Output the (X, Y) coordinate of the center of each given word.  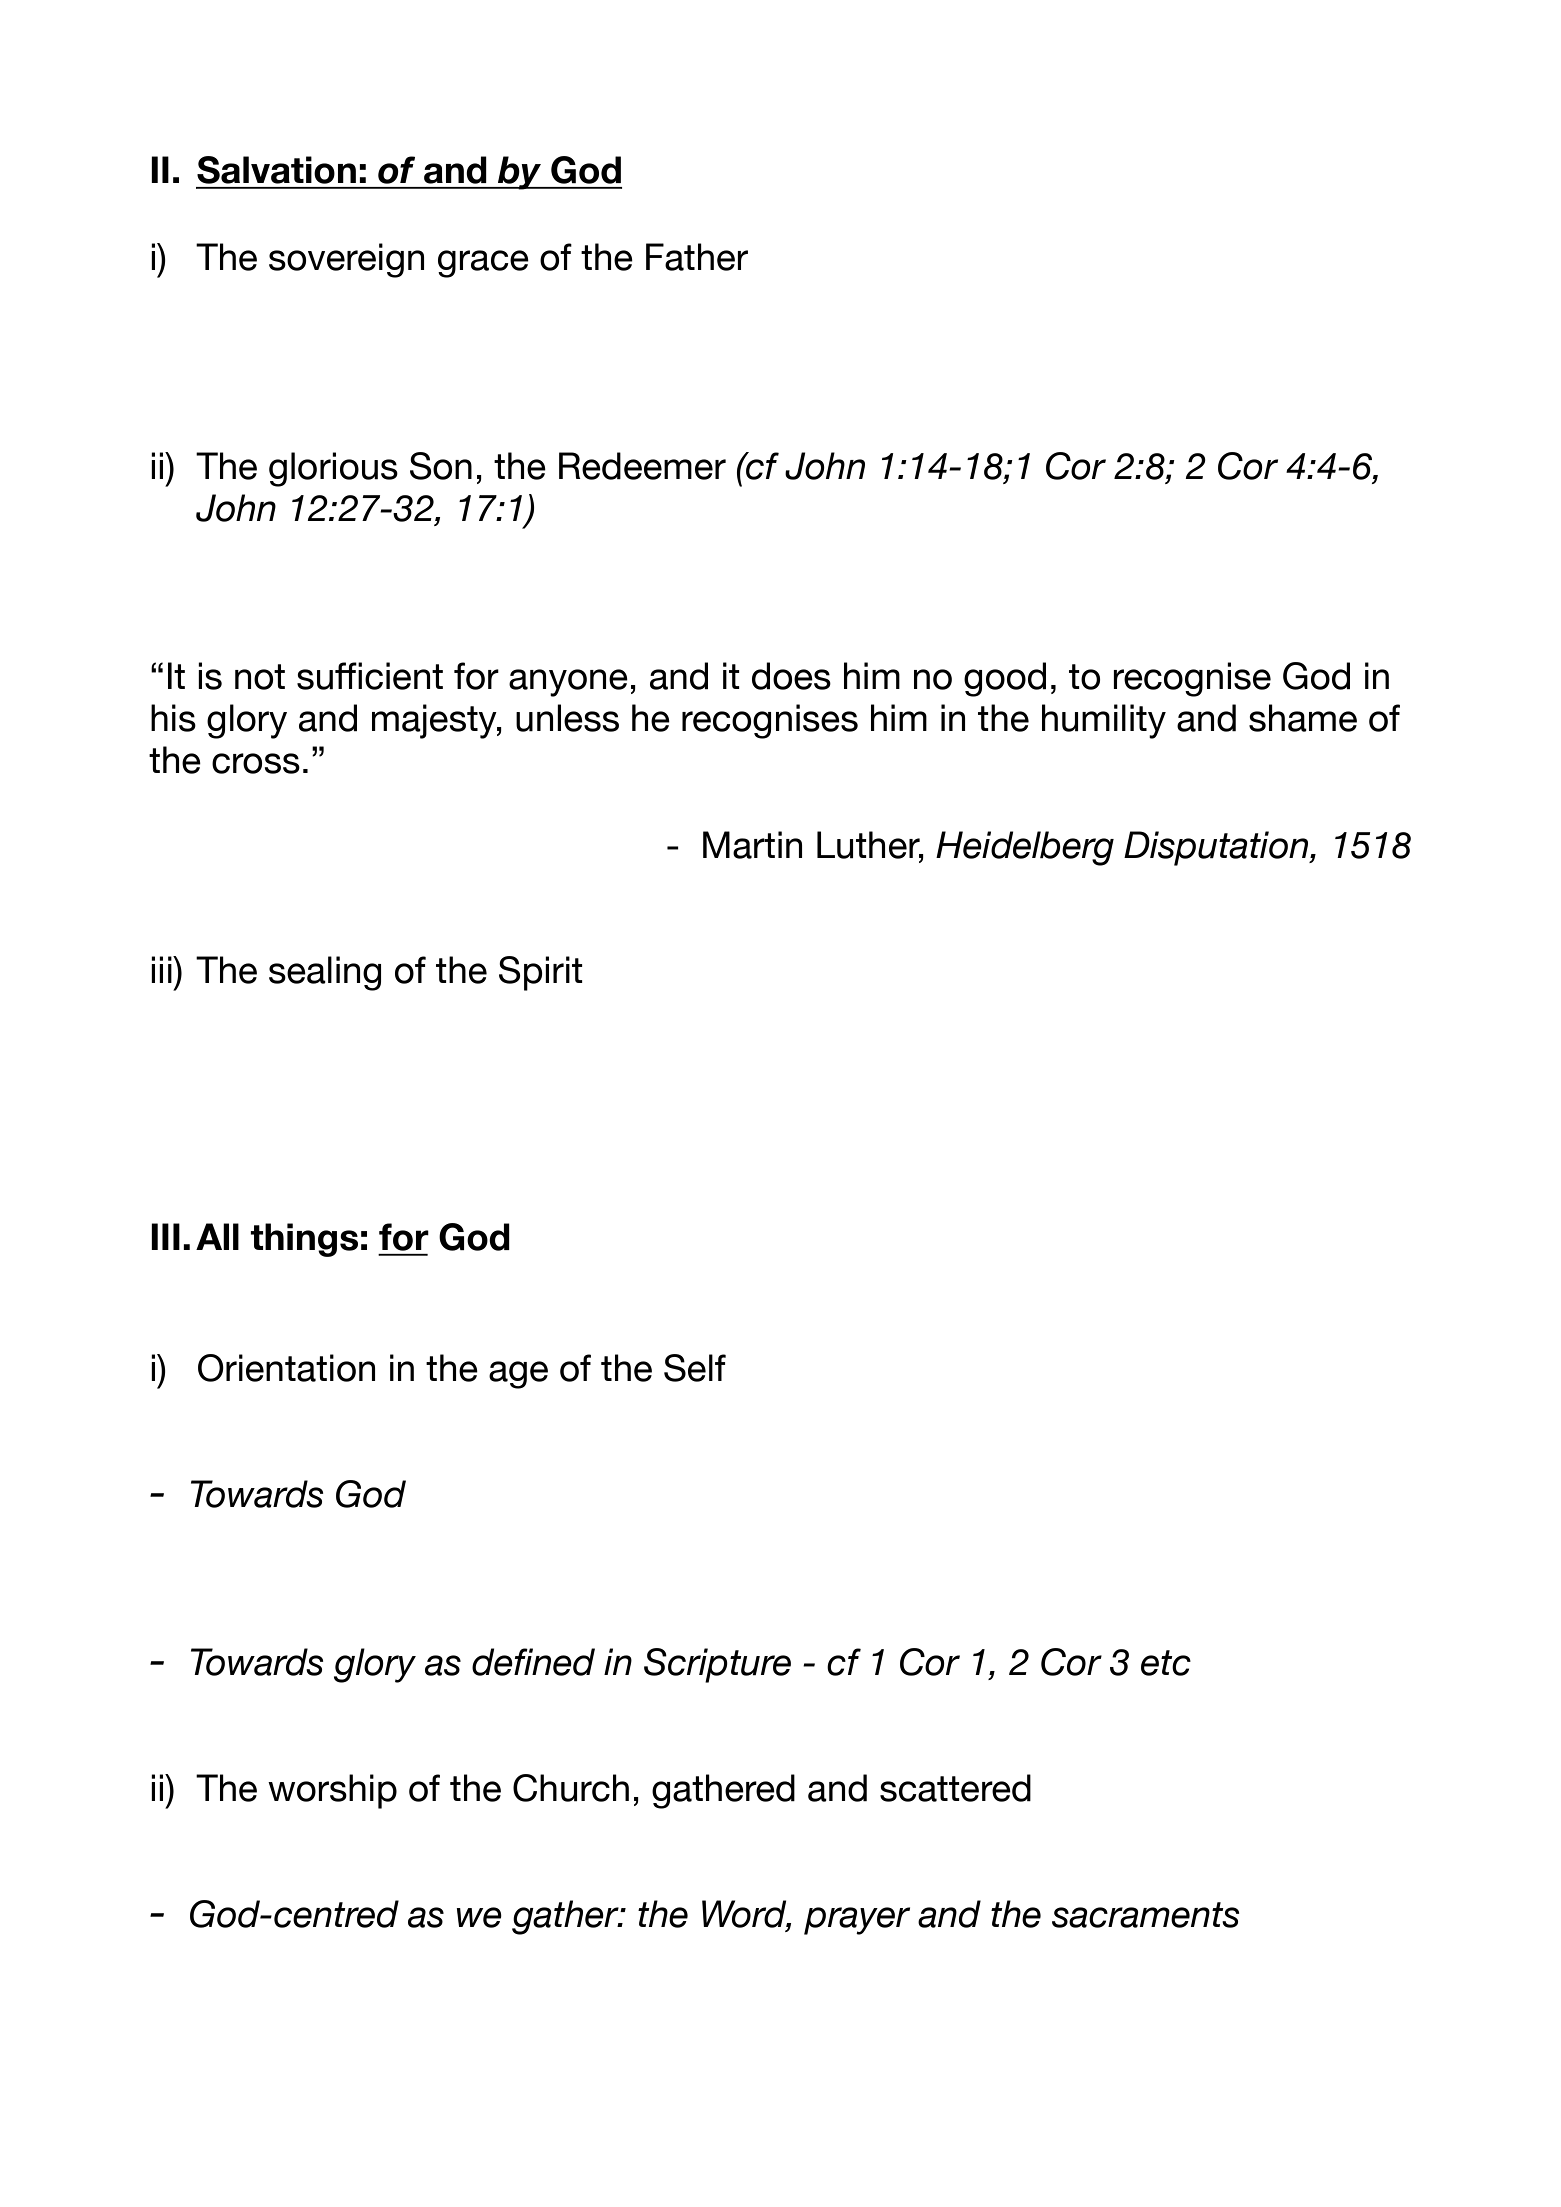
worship (332, 1791)
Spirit (541, 973)
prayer (857, 1921)
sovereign (346, 260)
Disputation (1217, 848)
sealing (325, 973)
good (1005, 679)
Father (697, 257)
